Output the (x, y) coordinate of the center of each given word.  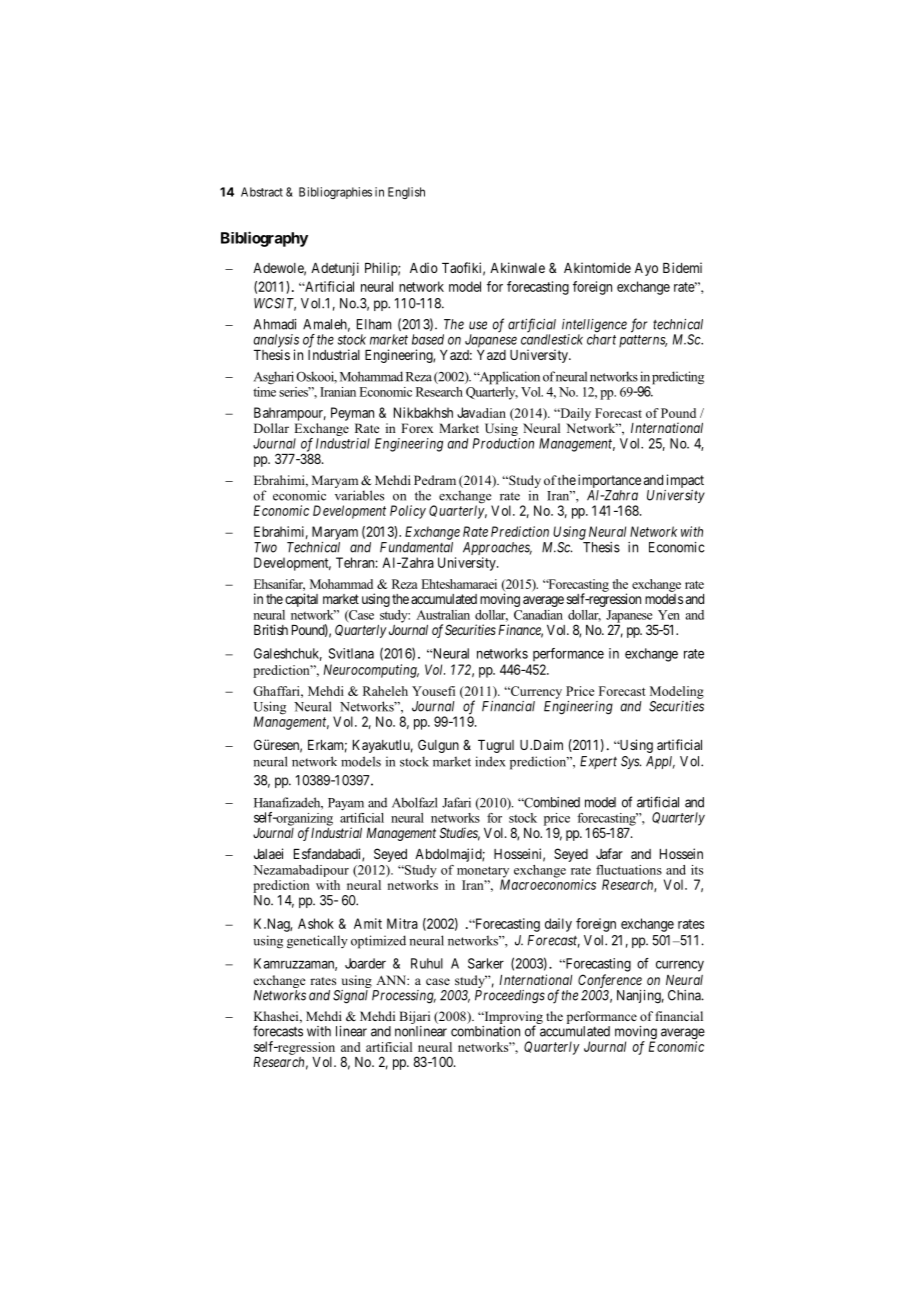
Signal (350, 997)
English (406, 193)
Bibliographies (335, 193)
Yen (669, 615)
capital (301, 600)
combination (485, 1031)
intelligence (594, 327)
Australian (443, 615)
